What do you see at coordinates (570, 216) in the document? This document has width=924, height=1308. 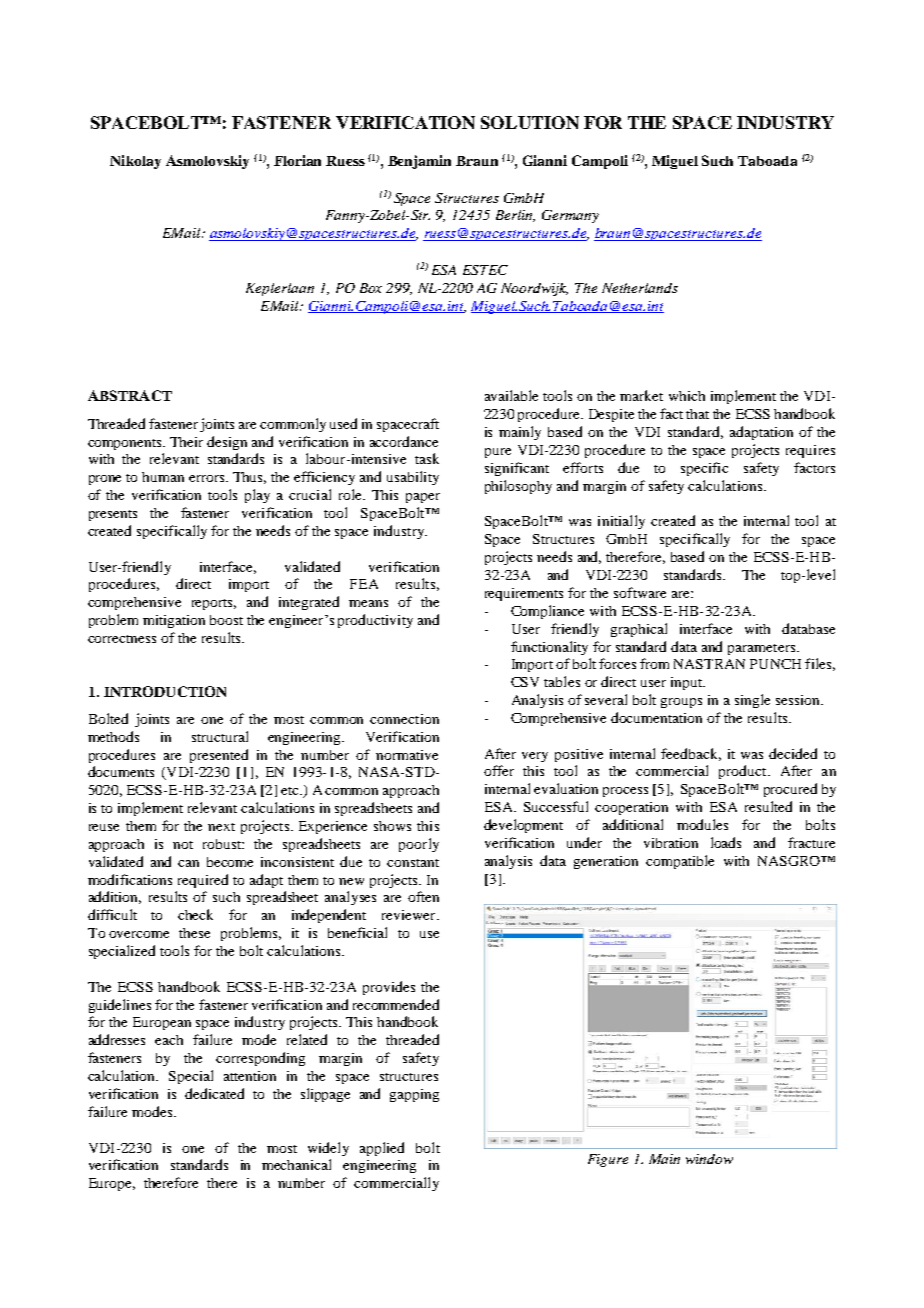 I see `Germany` at bounding box center [570, 216].
